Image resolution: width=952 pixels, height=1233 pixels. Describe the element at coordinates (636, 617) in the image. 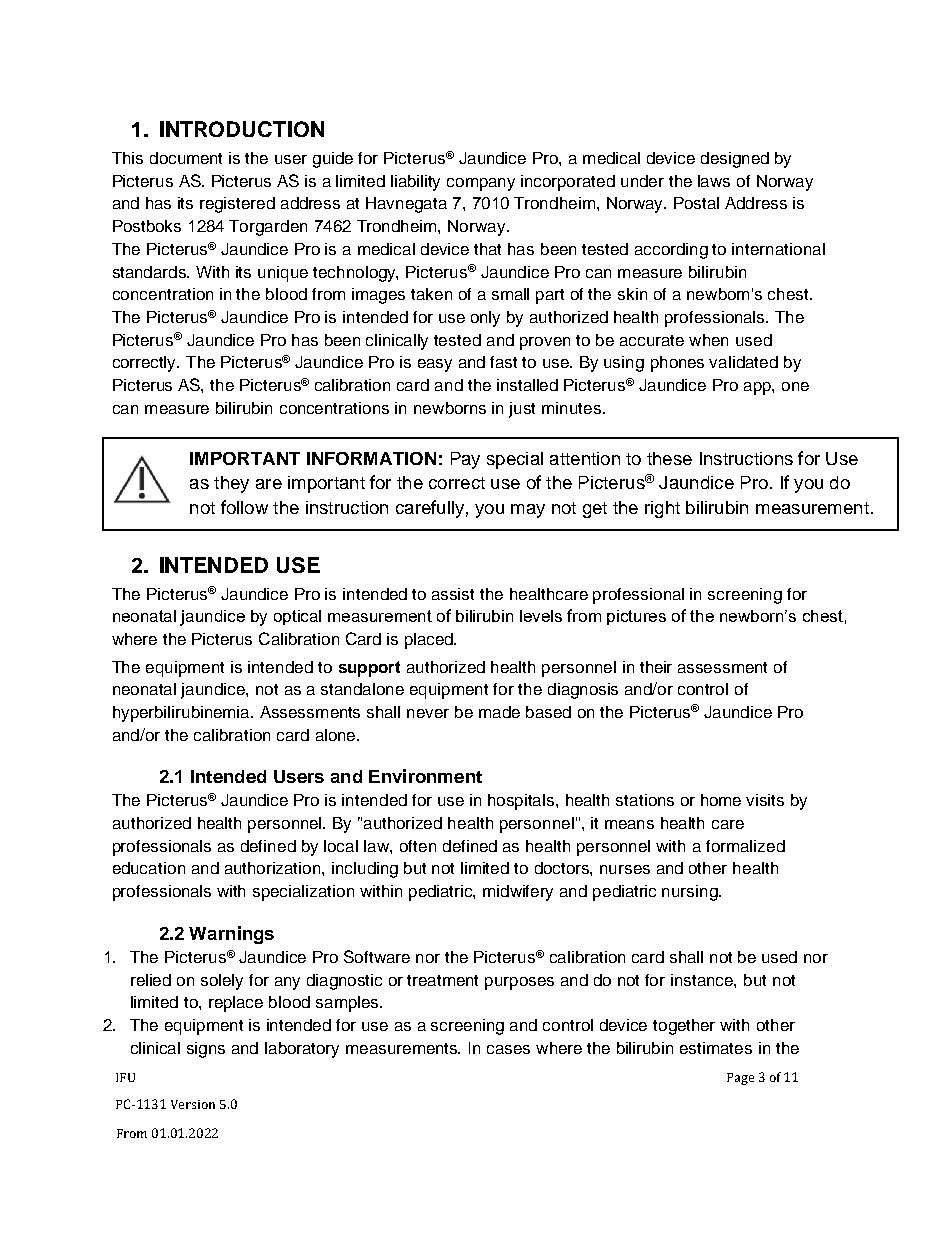

I see `pictures` at that location.
